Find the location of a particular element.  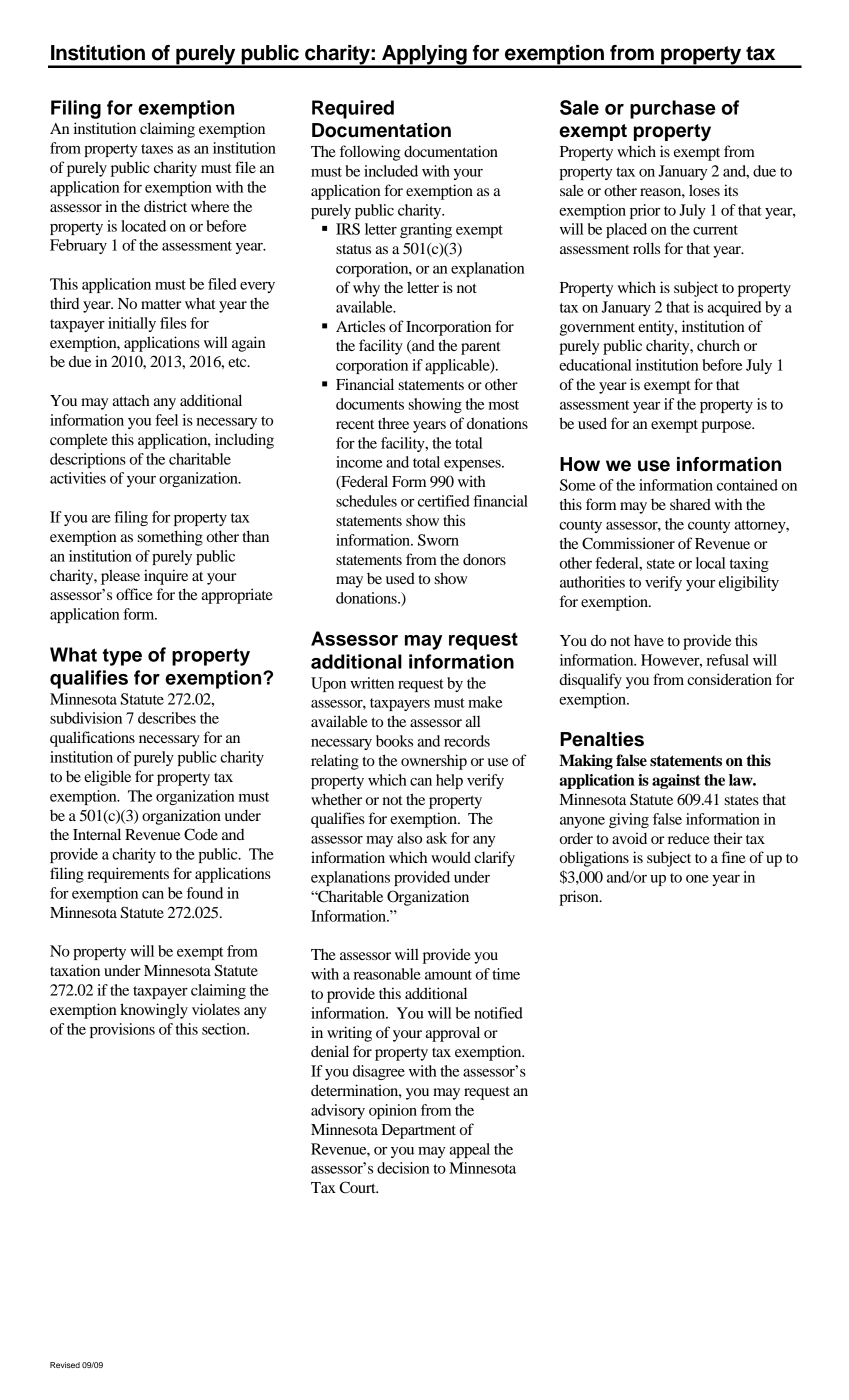

amount is located at coordinates (448, 975).
